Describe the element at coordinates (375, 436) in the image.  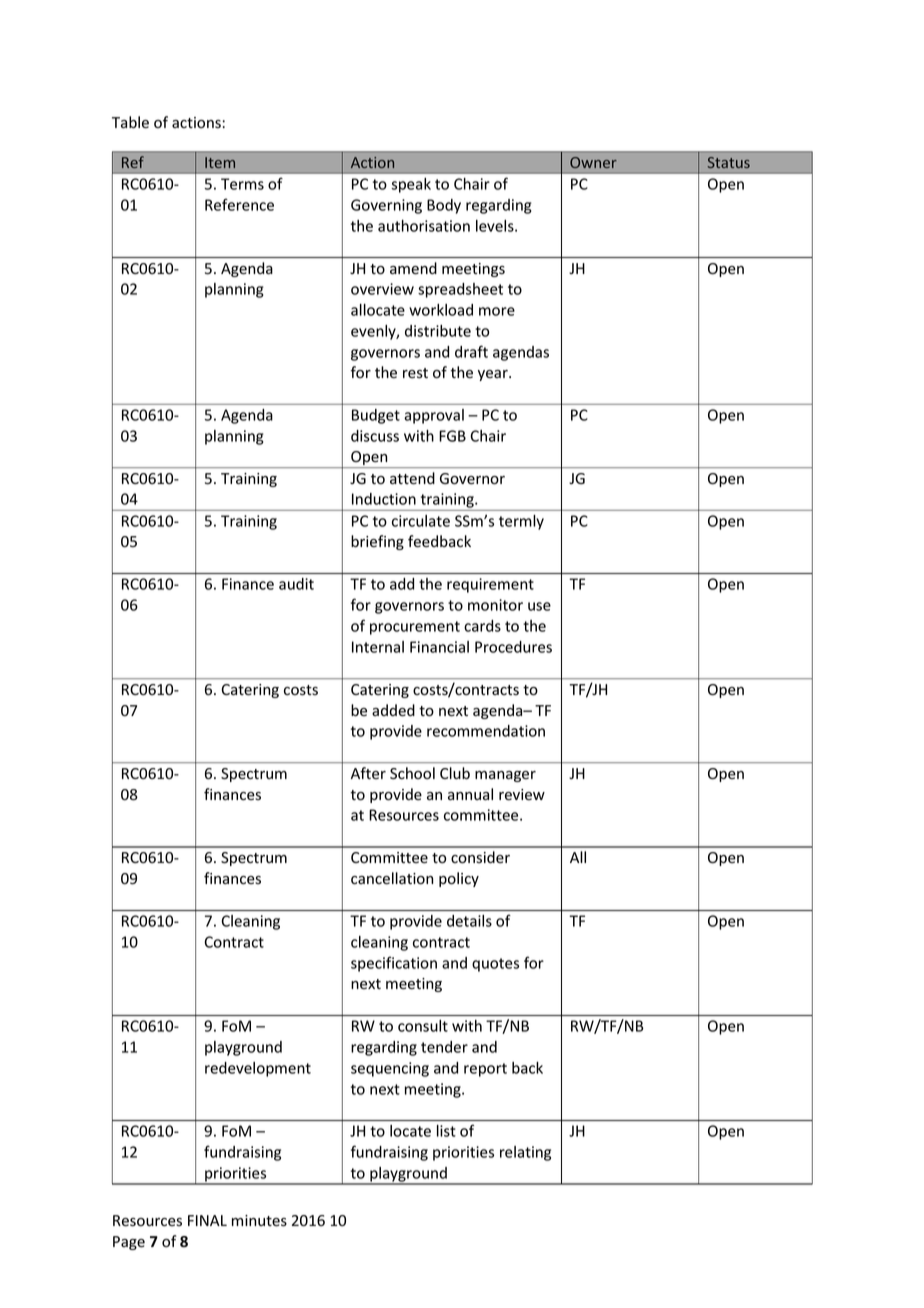
I see `discuss` at that location.
